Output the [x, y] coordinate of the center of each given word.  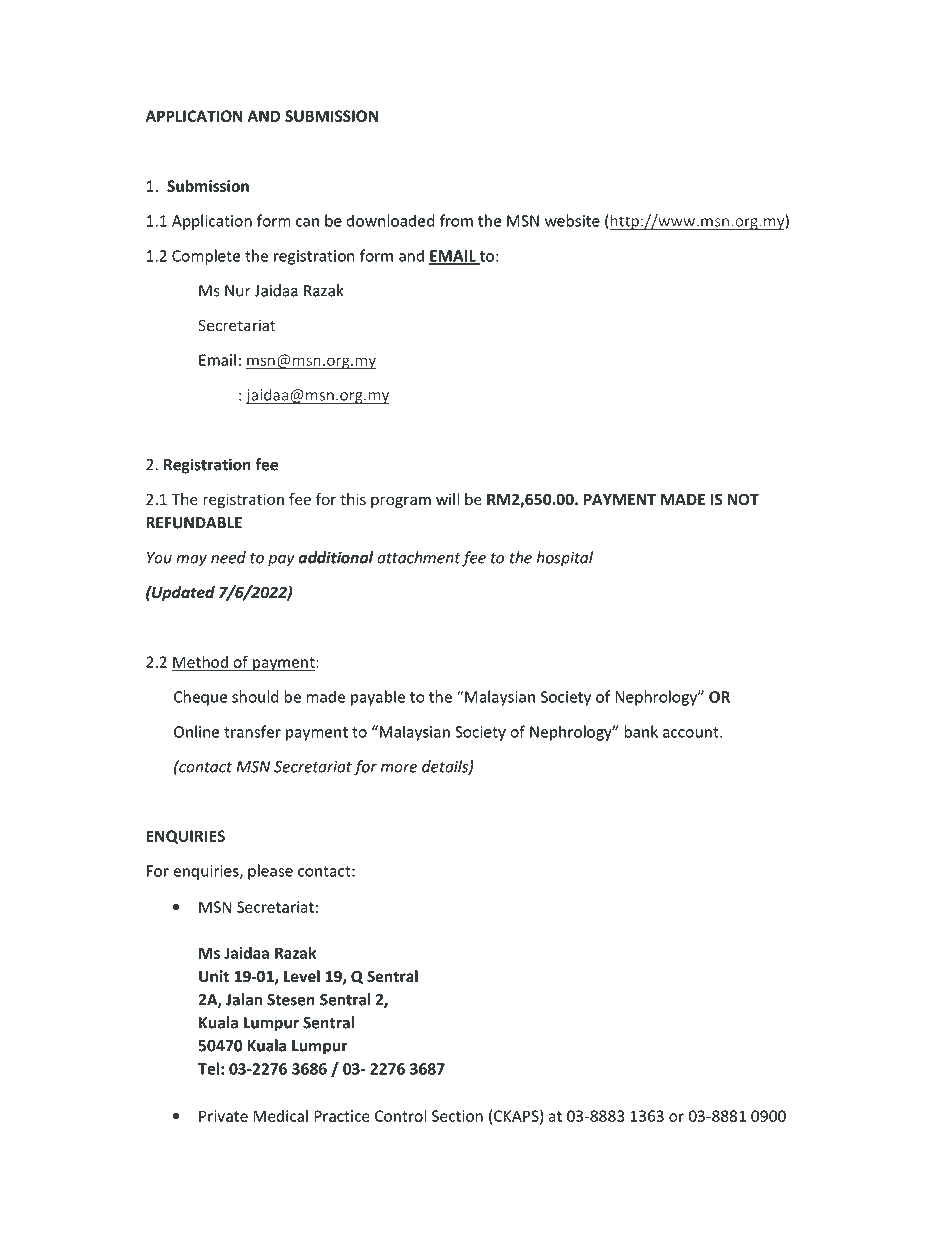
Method [201, 662]
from [456, 220]
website [572, 220]
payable [378, 698]
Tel [208, 1068]
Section [457, 1116]
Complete [206, 257]
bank [641, 731]
